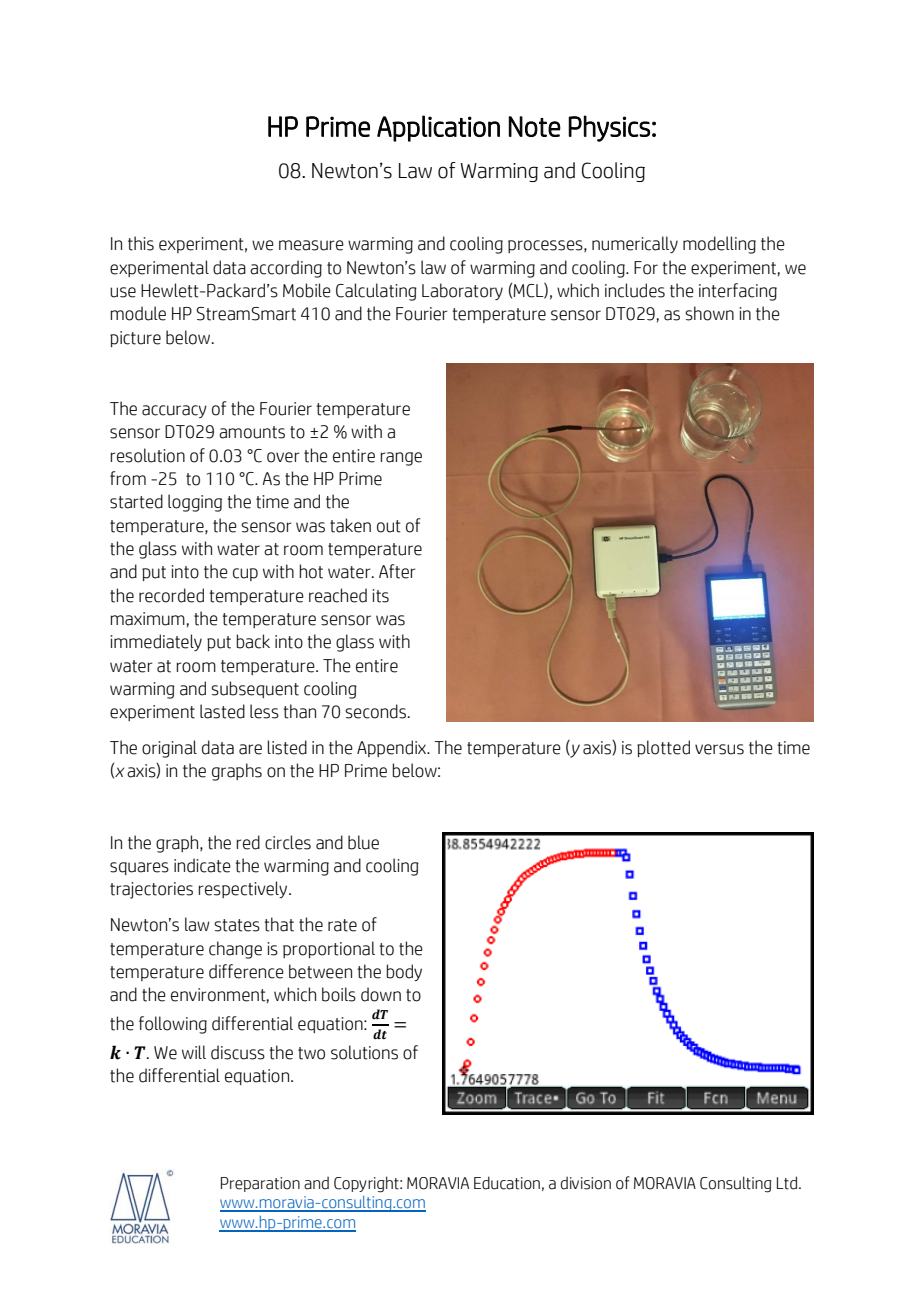 The height and width of the screenshot is (1308, 924). Describe the element at coordinates (438, 128) in the screenshot. I see `Application` at that location.
